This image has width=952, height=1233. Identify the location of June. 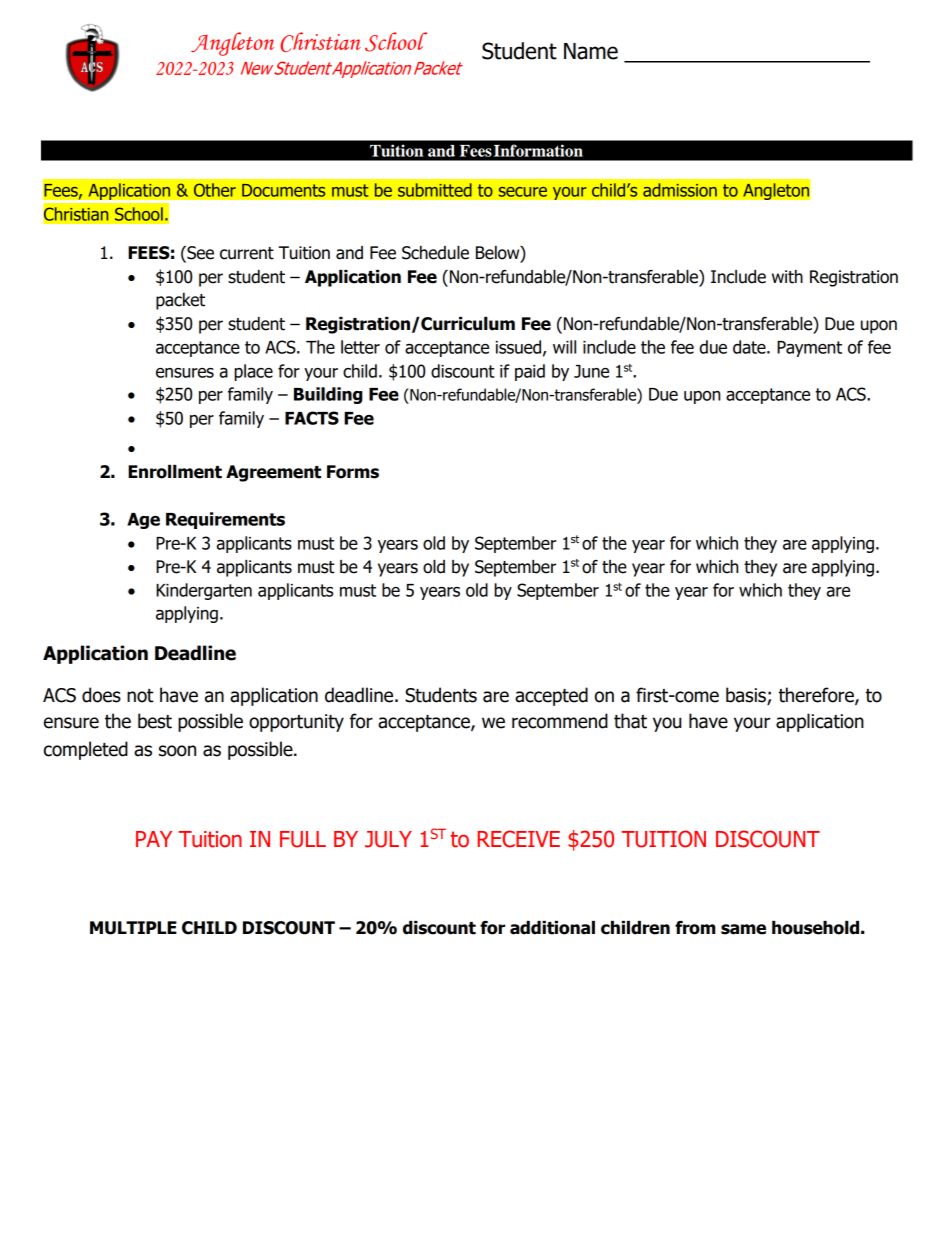
(591, 371).
